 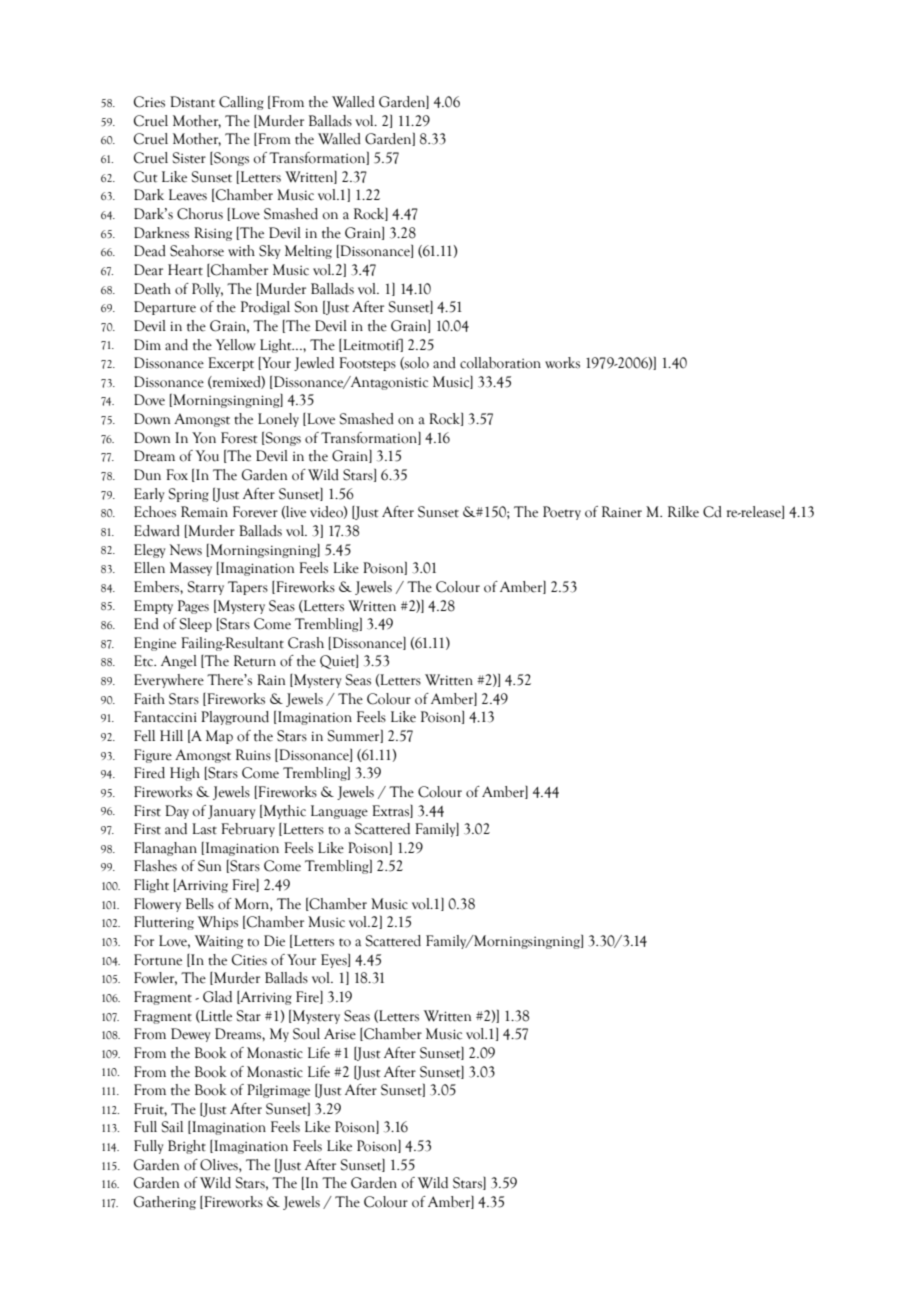 What do you see at coordinates (196, 625) in the screenshot?
I see `Sleep` at bounding box center [196, 625].
